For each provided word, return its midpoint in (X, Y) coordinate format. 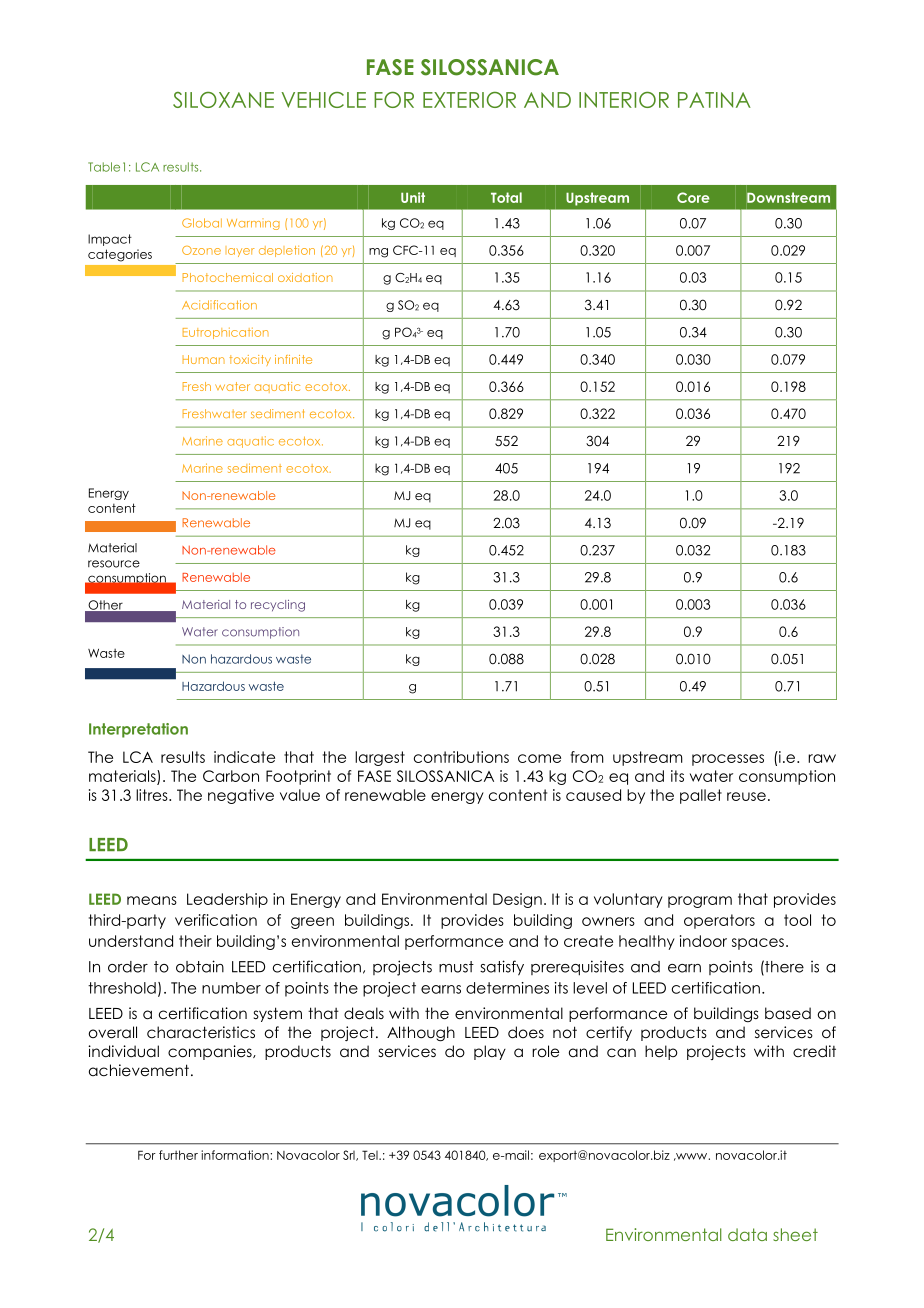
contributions (461, 757)
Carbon (231, 776)
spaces (758, 944)
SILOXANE (223, 100)
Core (693, 197)
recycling (278, 606)
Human (204, 359)
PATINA (714, 100)
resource (114, 564)
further (178, 1155)
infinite (293, 359)
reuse (746, 796)
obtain (200, 966)
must (456, 967)
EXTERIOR (469, 100)
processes (728, 760)
